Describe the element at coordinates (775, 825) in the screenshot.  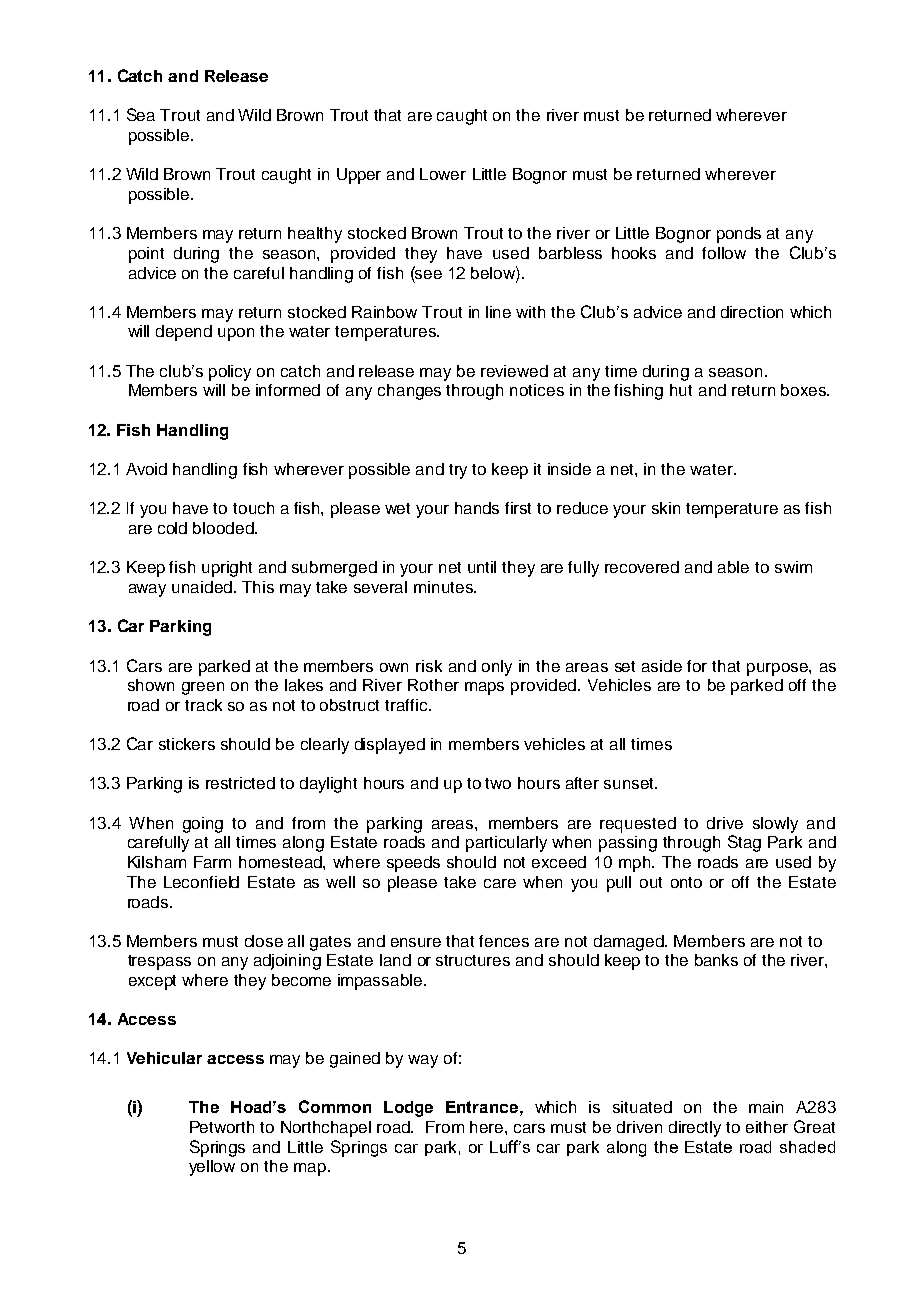
I see `slowly` at that location.
